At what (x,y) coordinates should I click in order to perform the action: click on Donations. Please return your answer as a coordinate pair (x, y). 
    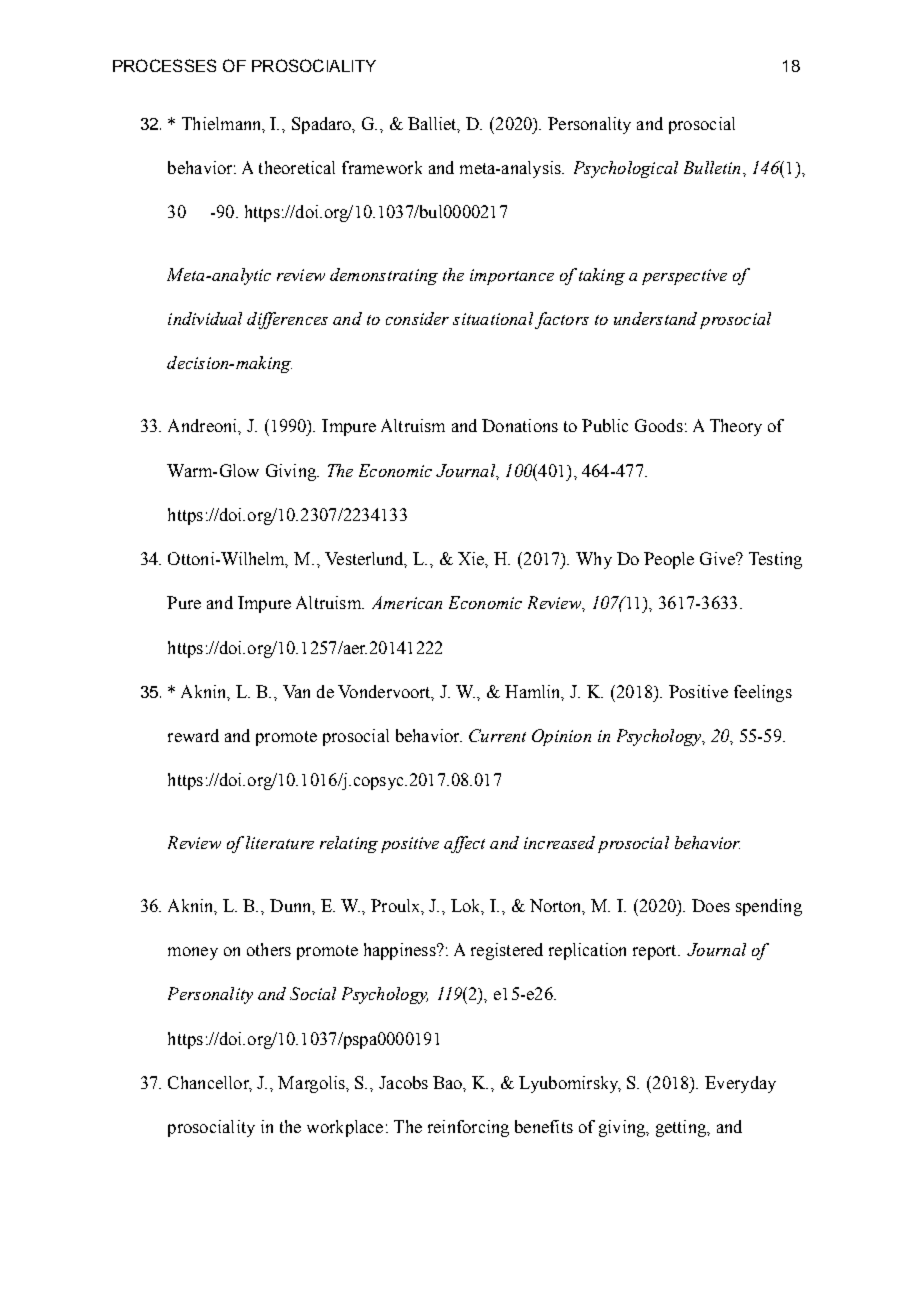
    Looking at the image, I should click on (520, 425).
